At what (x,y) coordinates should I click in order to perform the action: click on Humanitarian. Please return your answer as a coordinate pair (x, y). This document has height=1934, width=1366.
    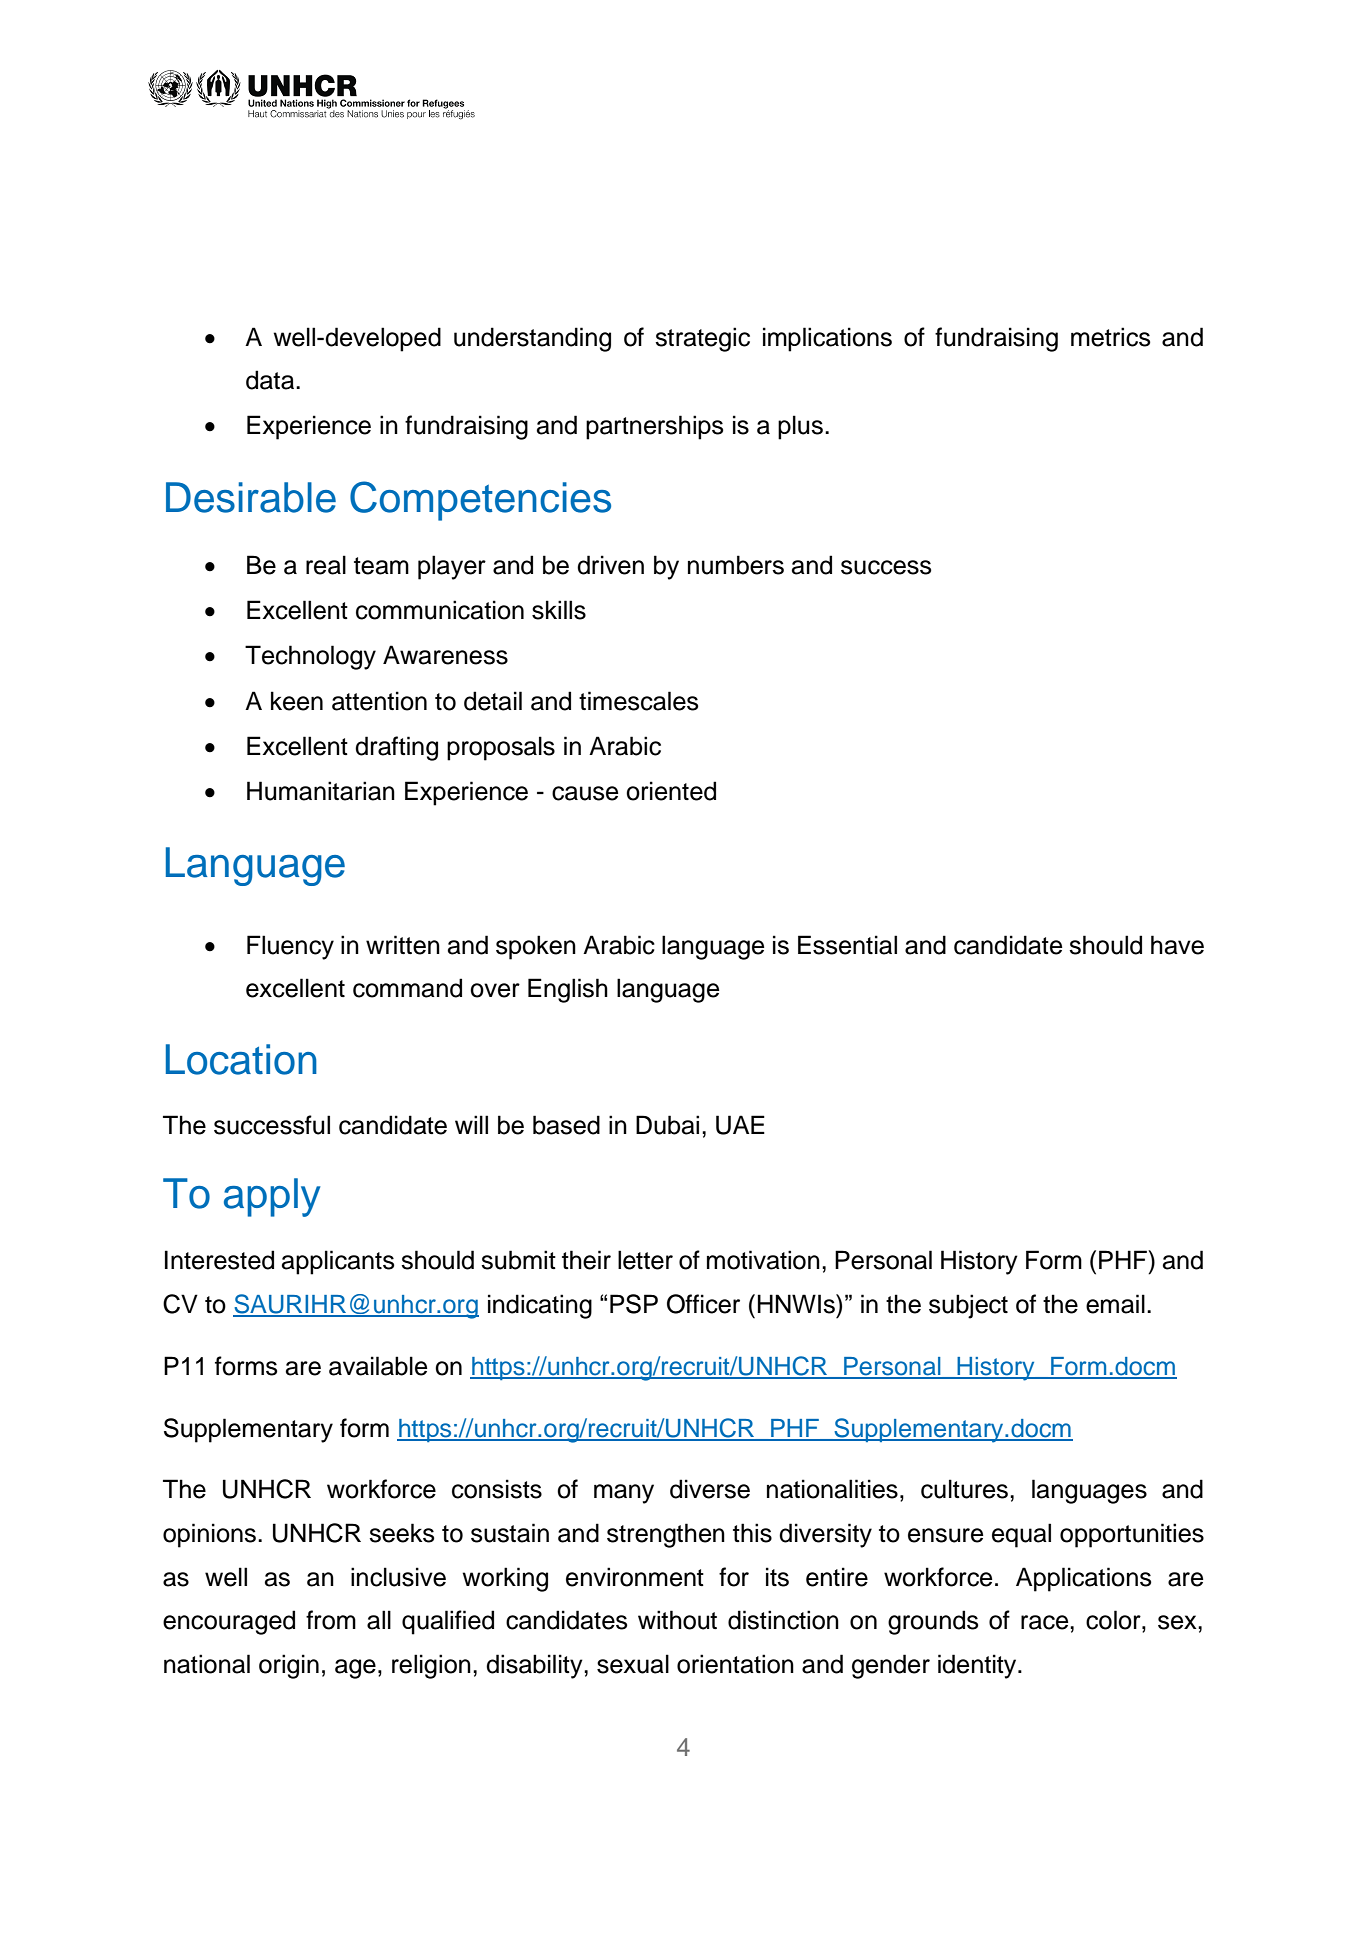
    Looking at the image, I should click on (321, 791).
